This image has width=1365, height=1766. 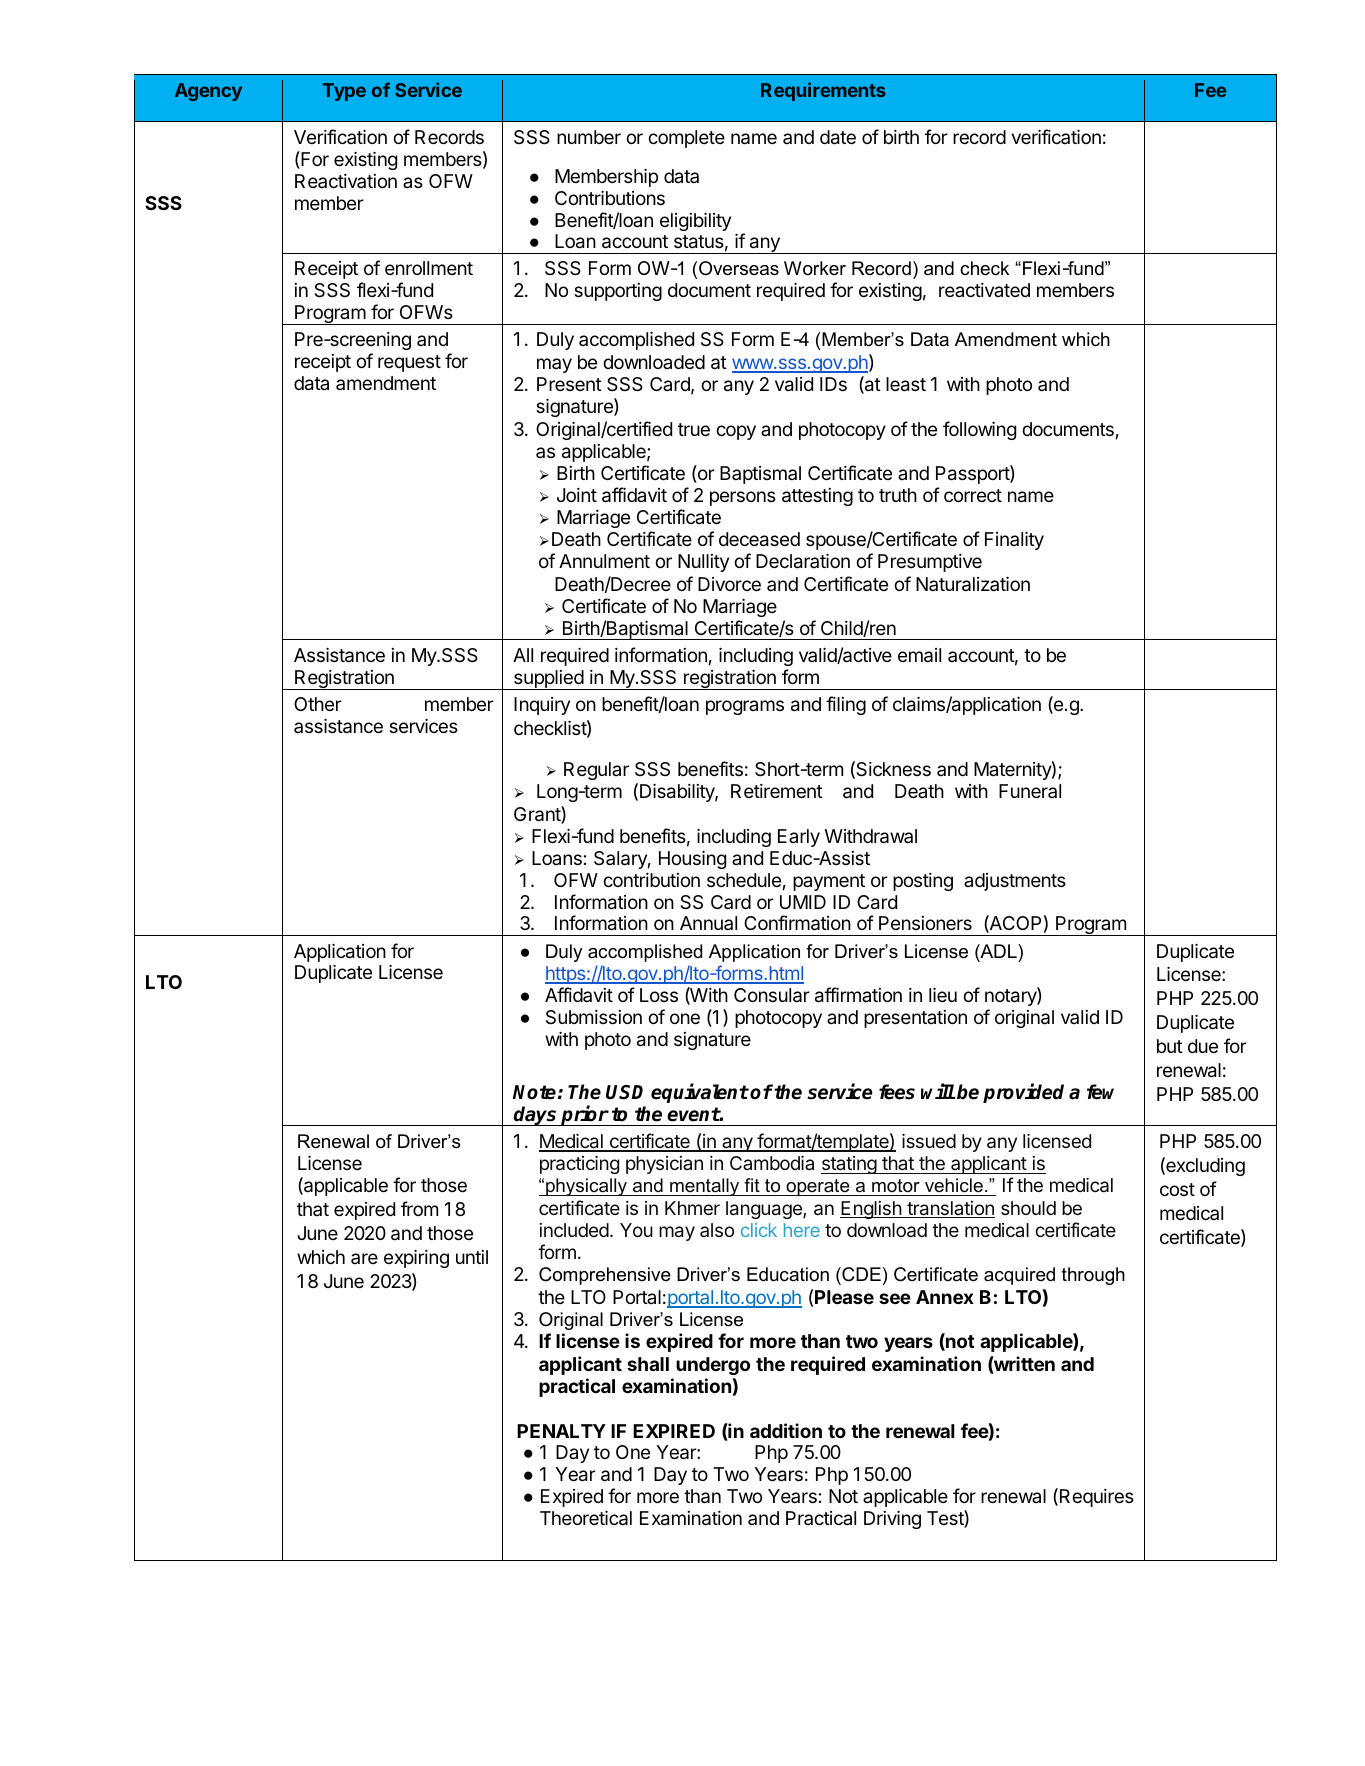 I want to click on PENALTY, so click(x=561, y=1431).
